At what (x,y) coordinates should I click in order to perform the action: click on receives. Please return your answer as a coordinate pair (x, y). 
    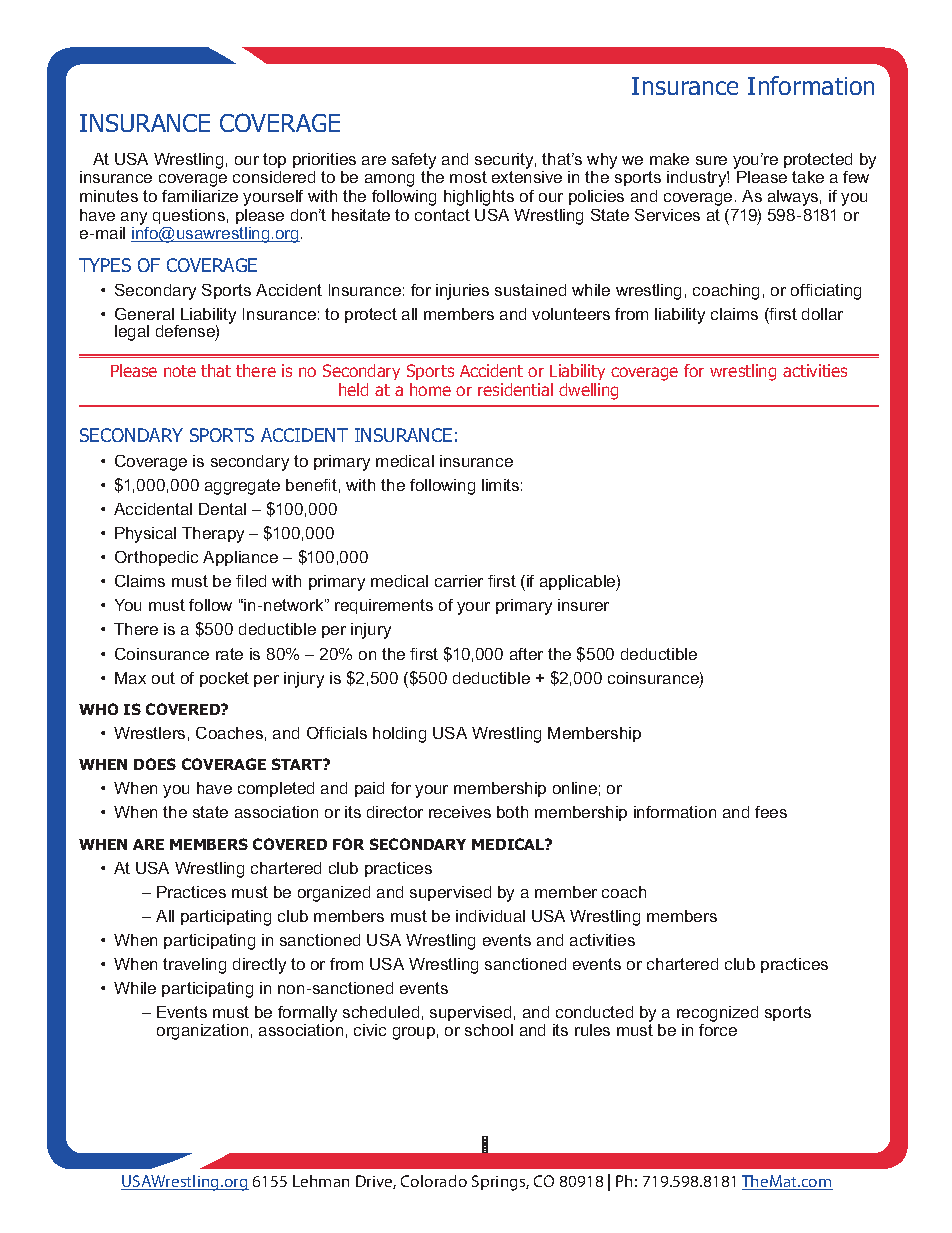
    Looking at the image, I should click on (460, 812).
